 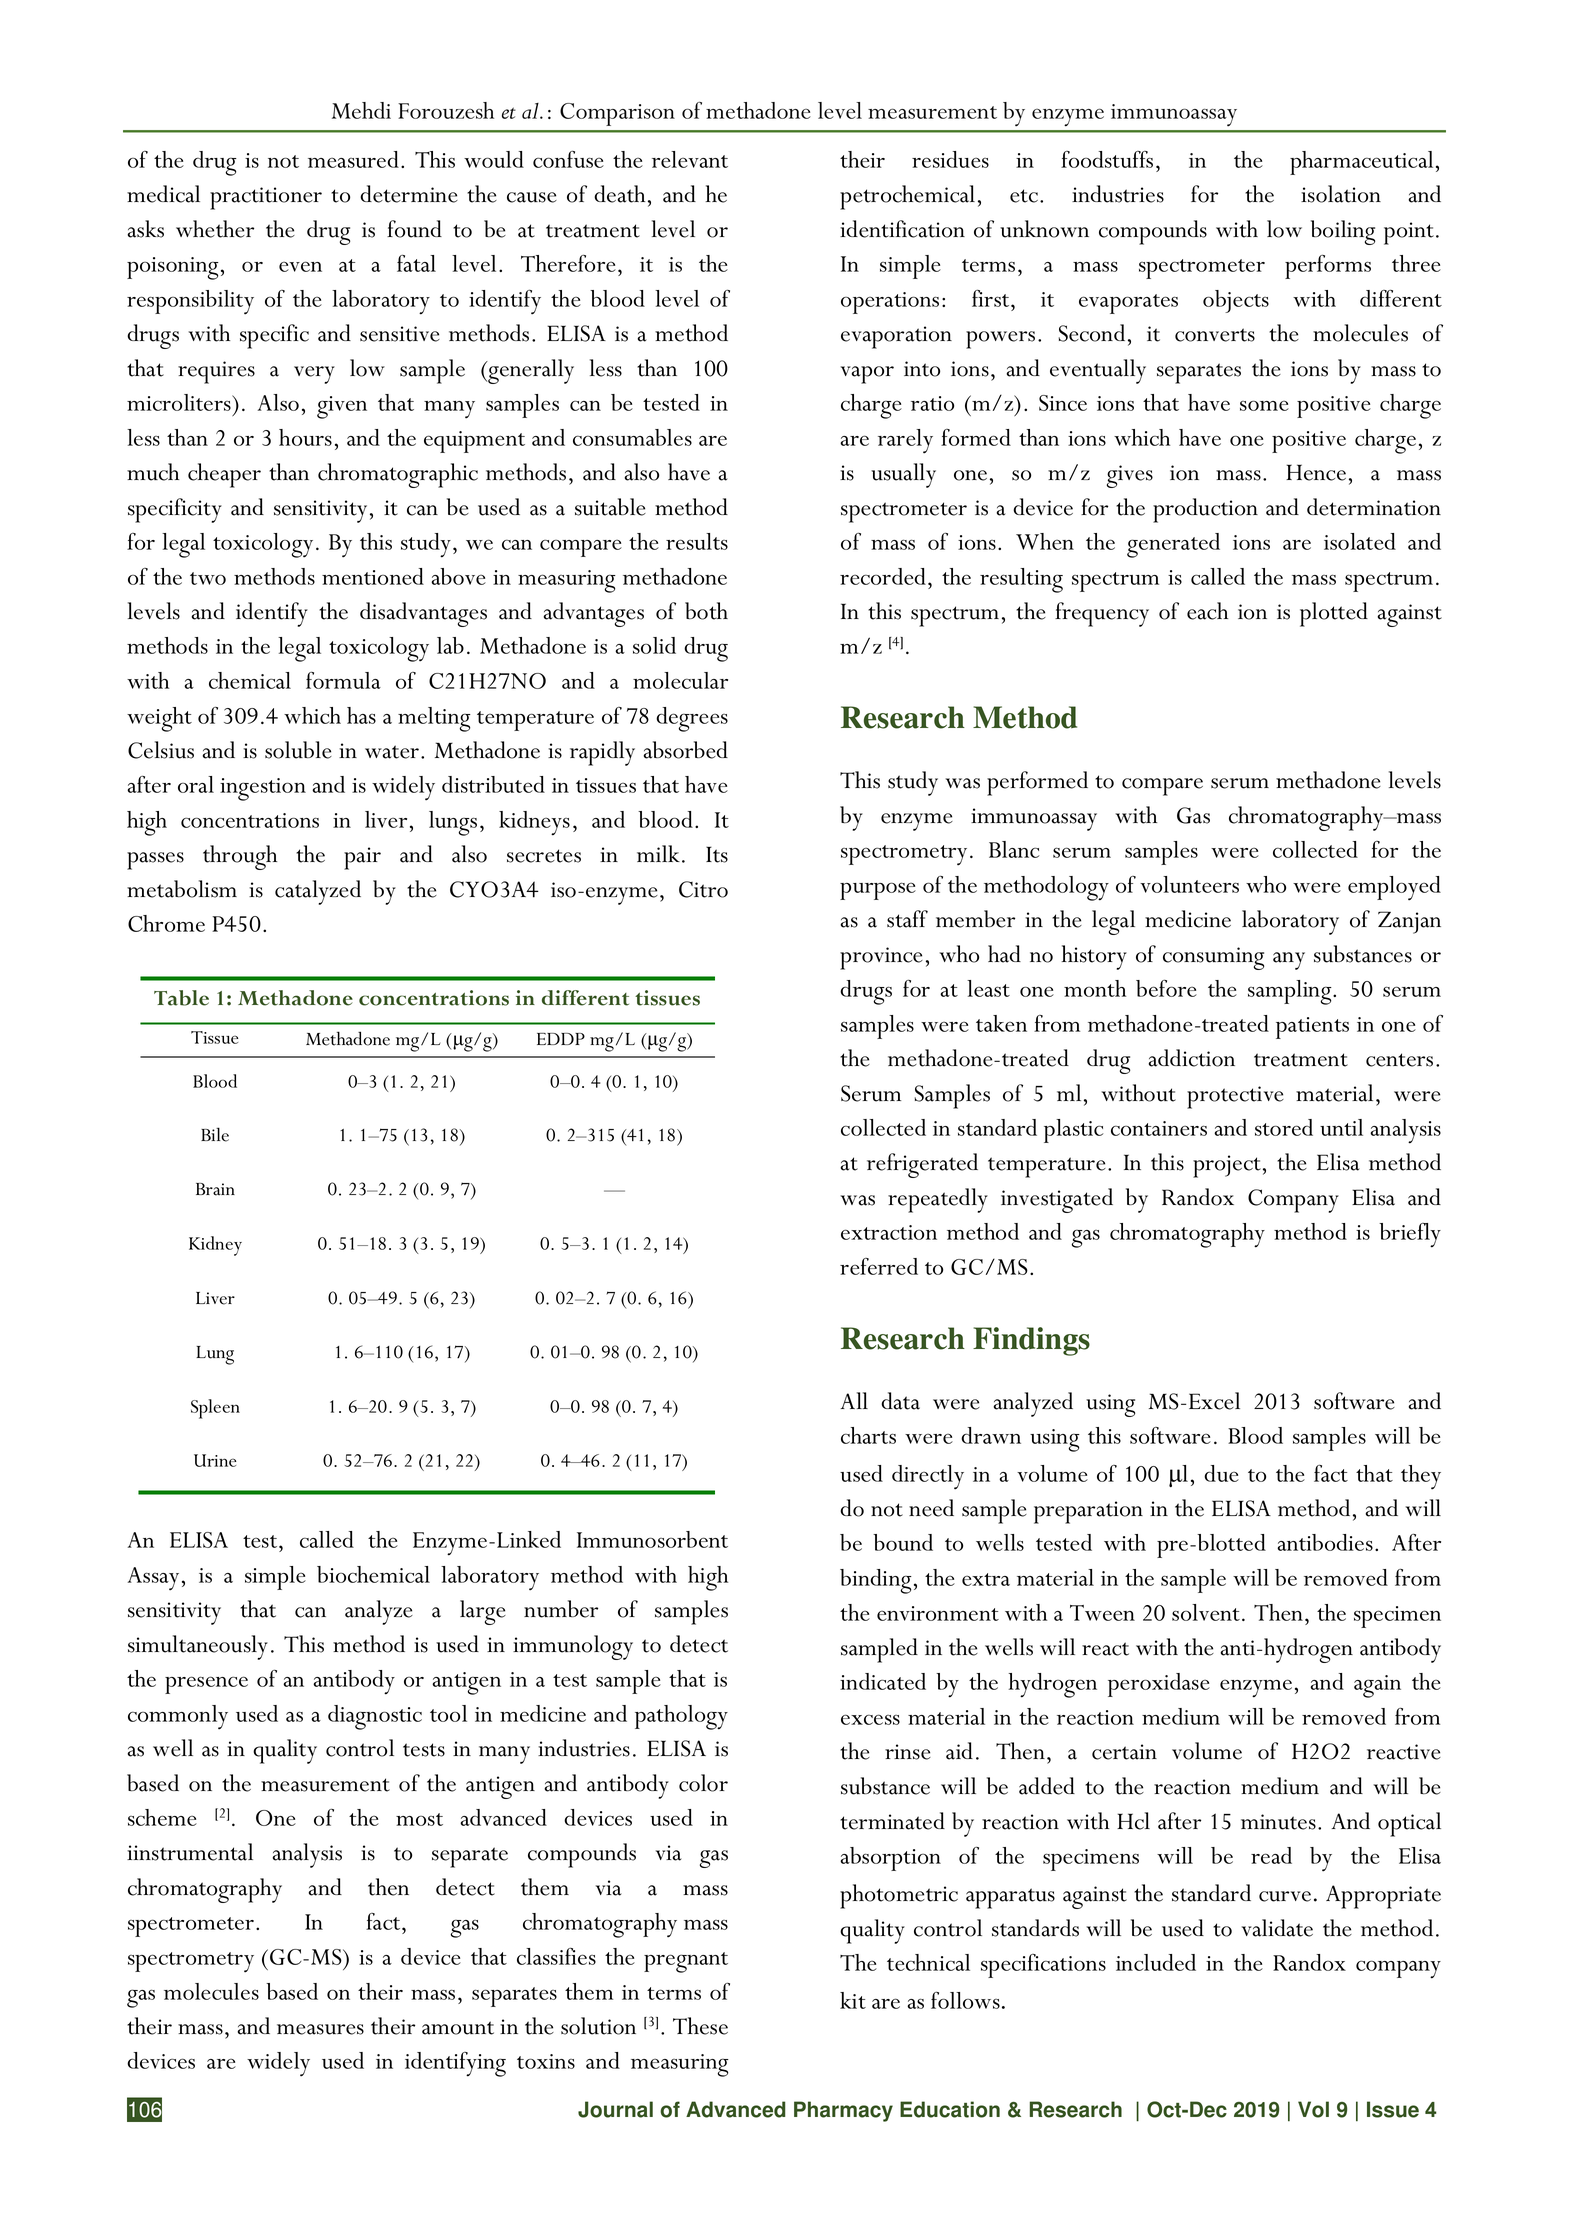 I want to click on ingestion, so click(x=263, y=789).
